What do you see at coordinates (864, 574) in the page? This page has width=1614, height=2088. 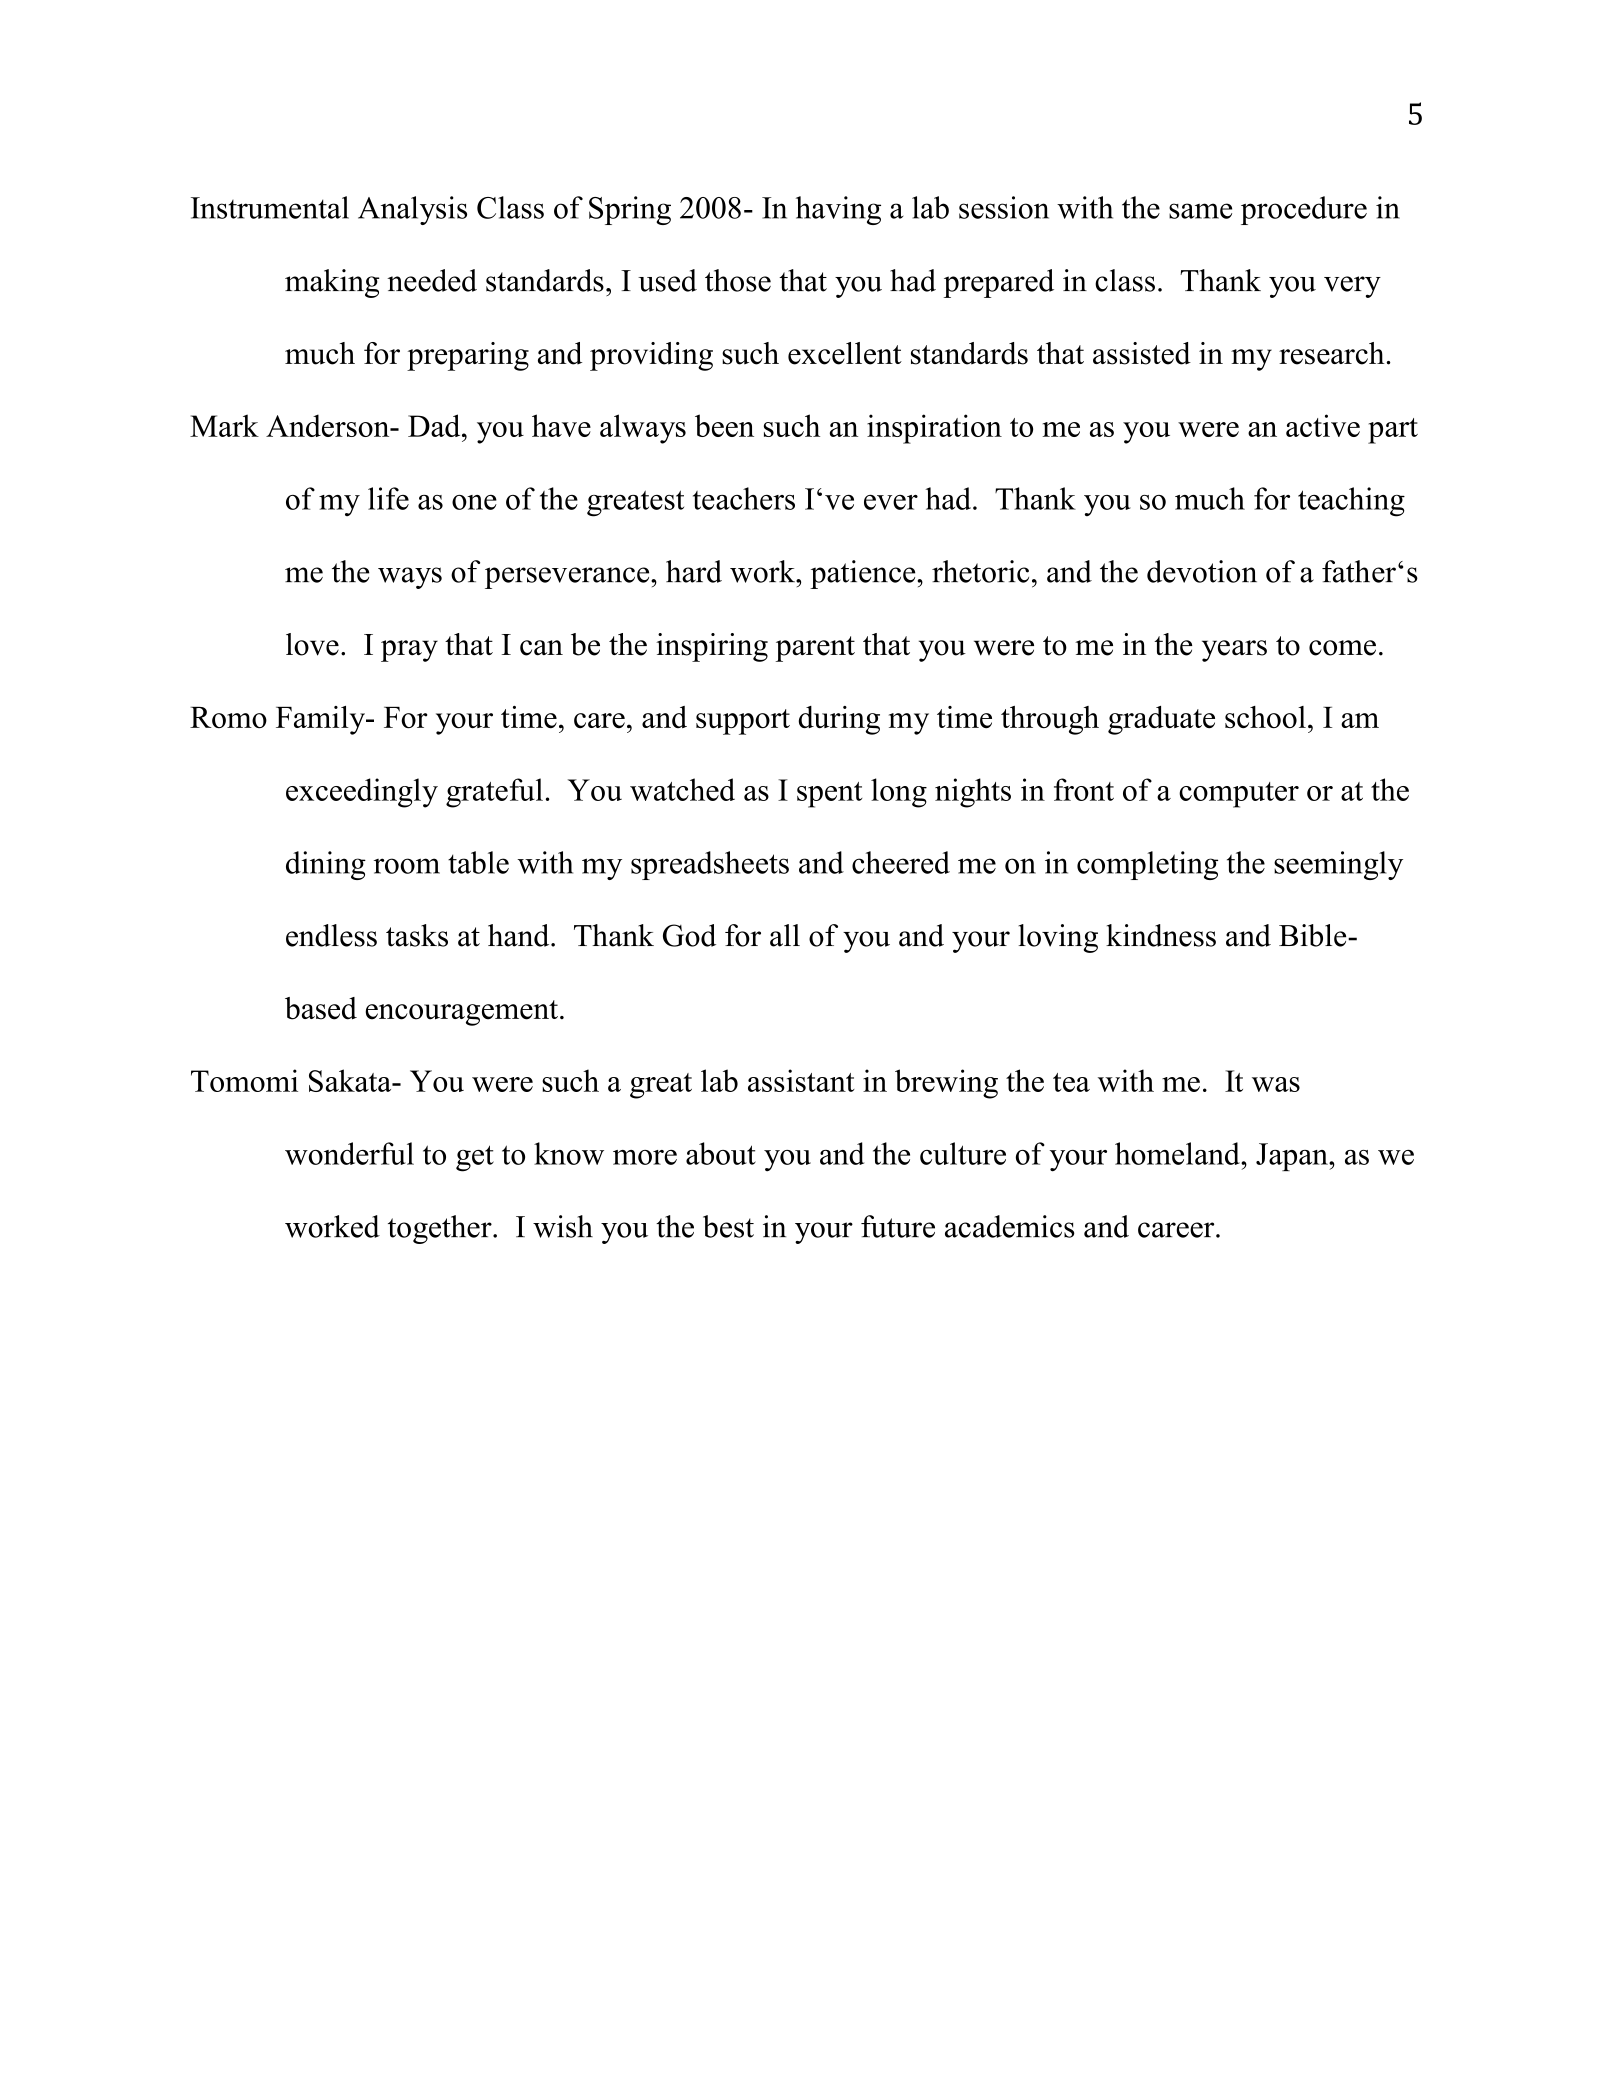 I see `patience` at bounding box center [864, 574].
